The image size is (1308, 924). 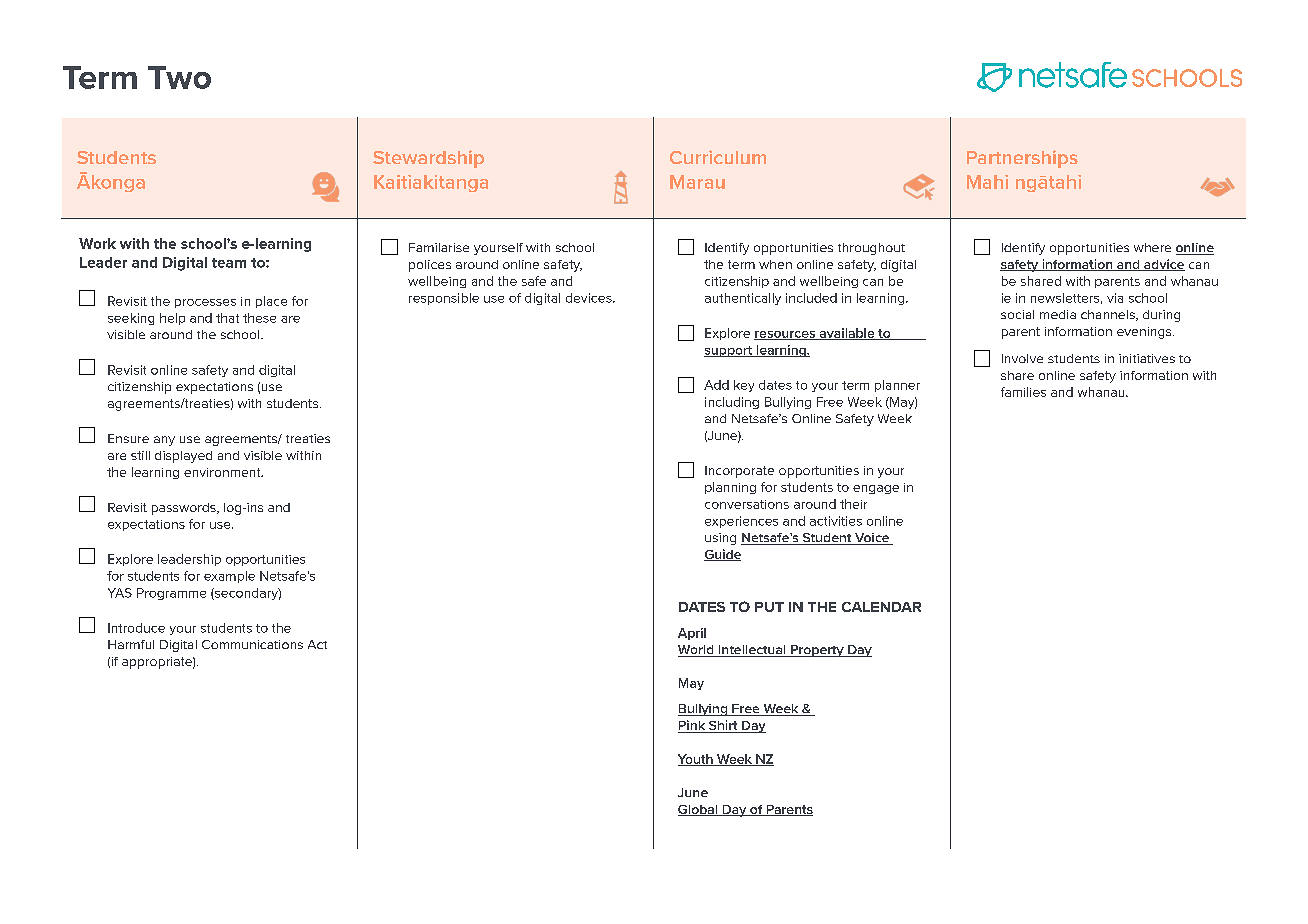 I want to click on Curriculum, so click(x=718, y=157).
